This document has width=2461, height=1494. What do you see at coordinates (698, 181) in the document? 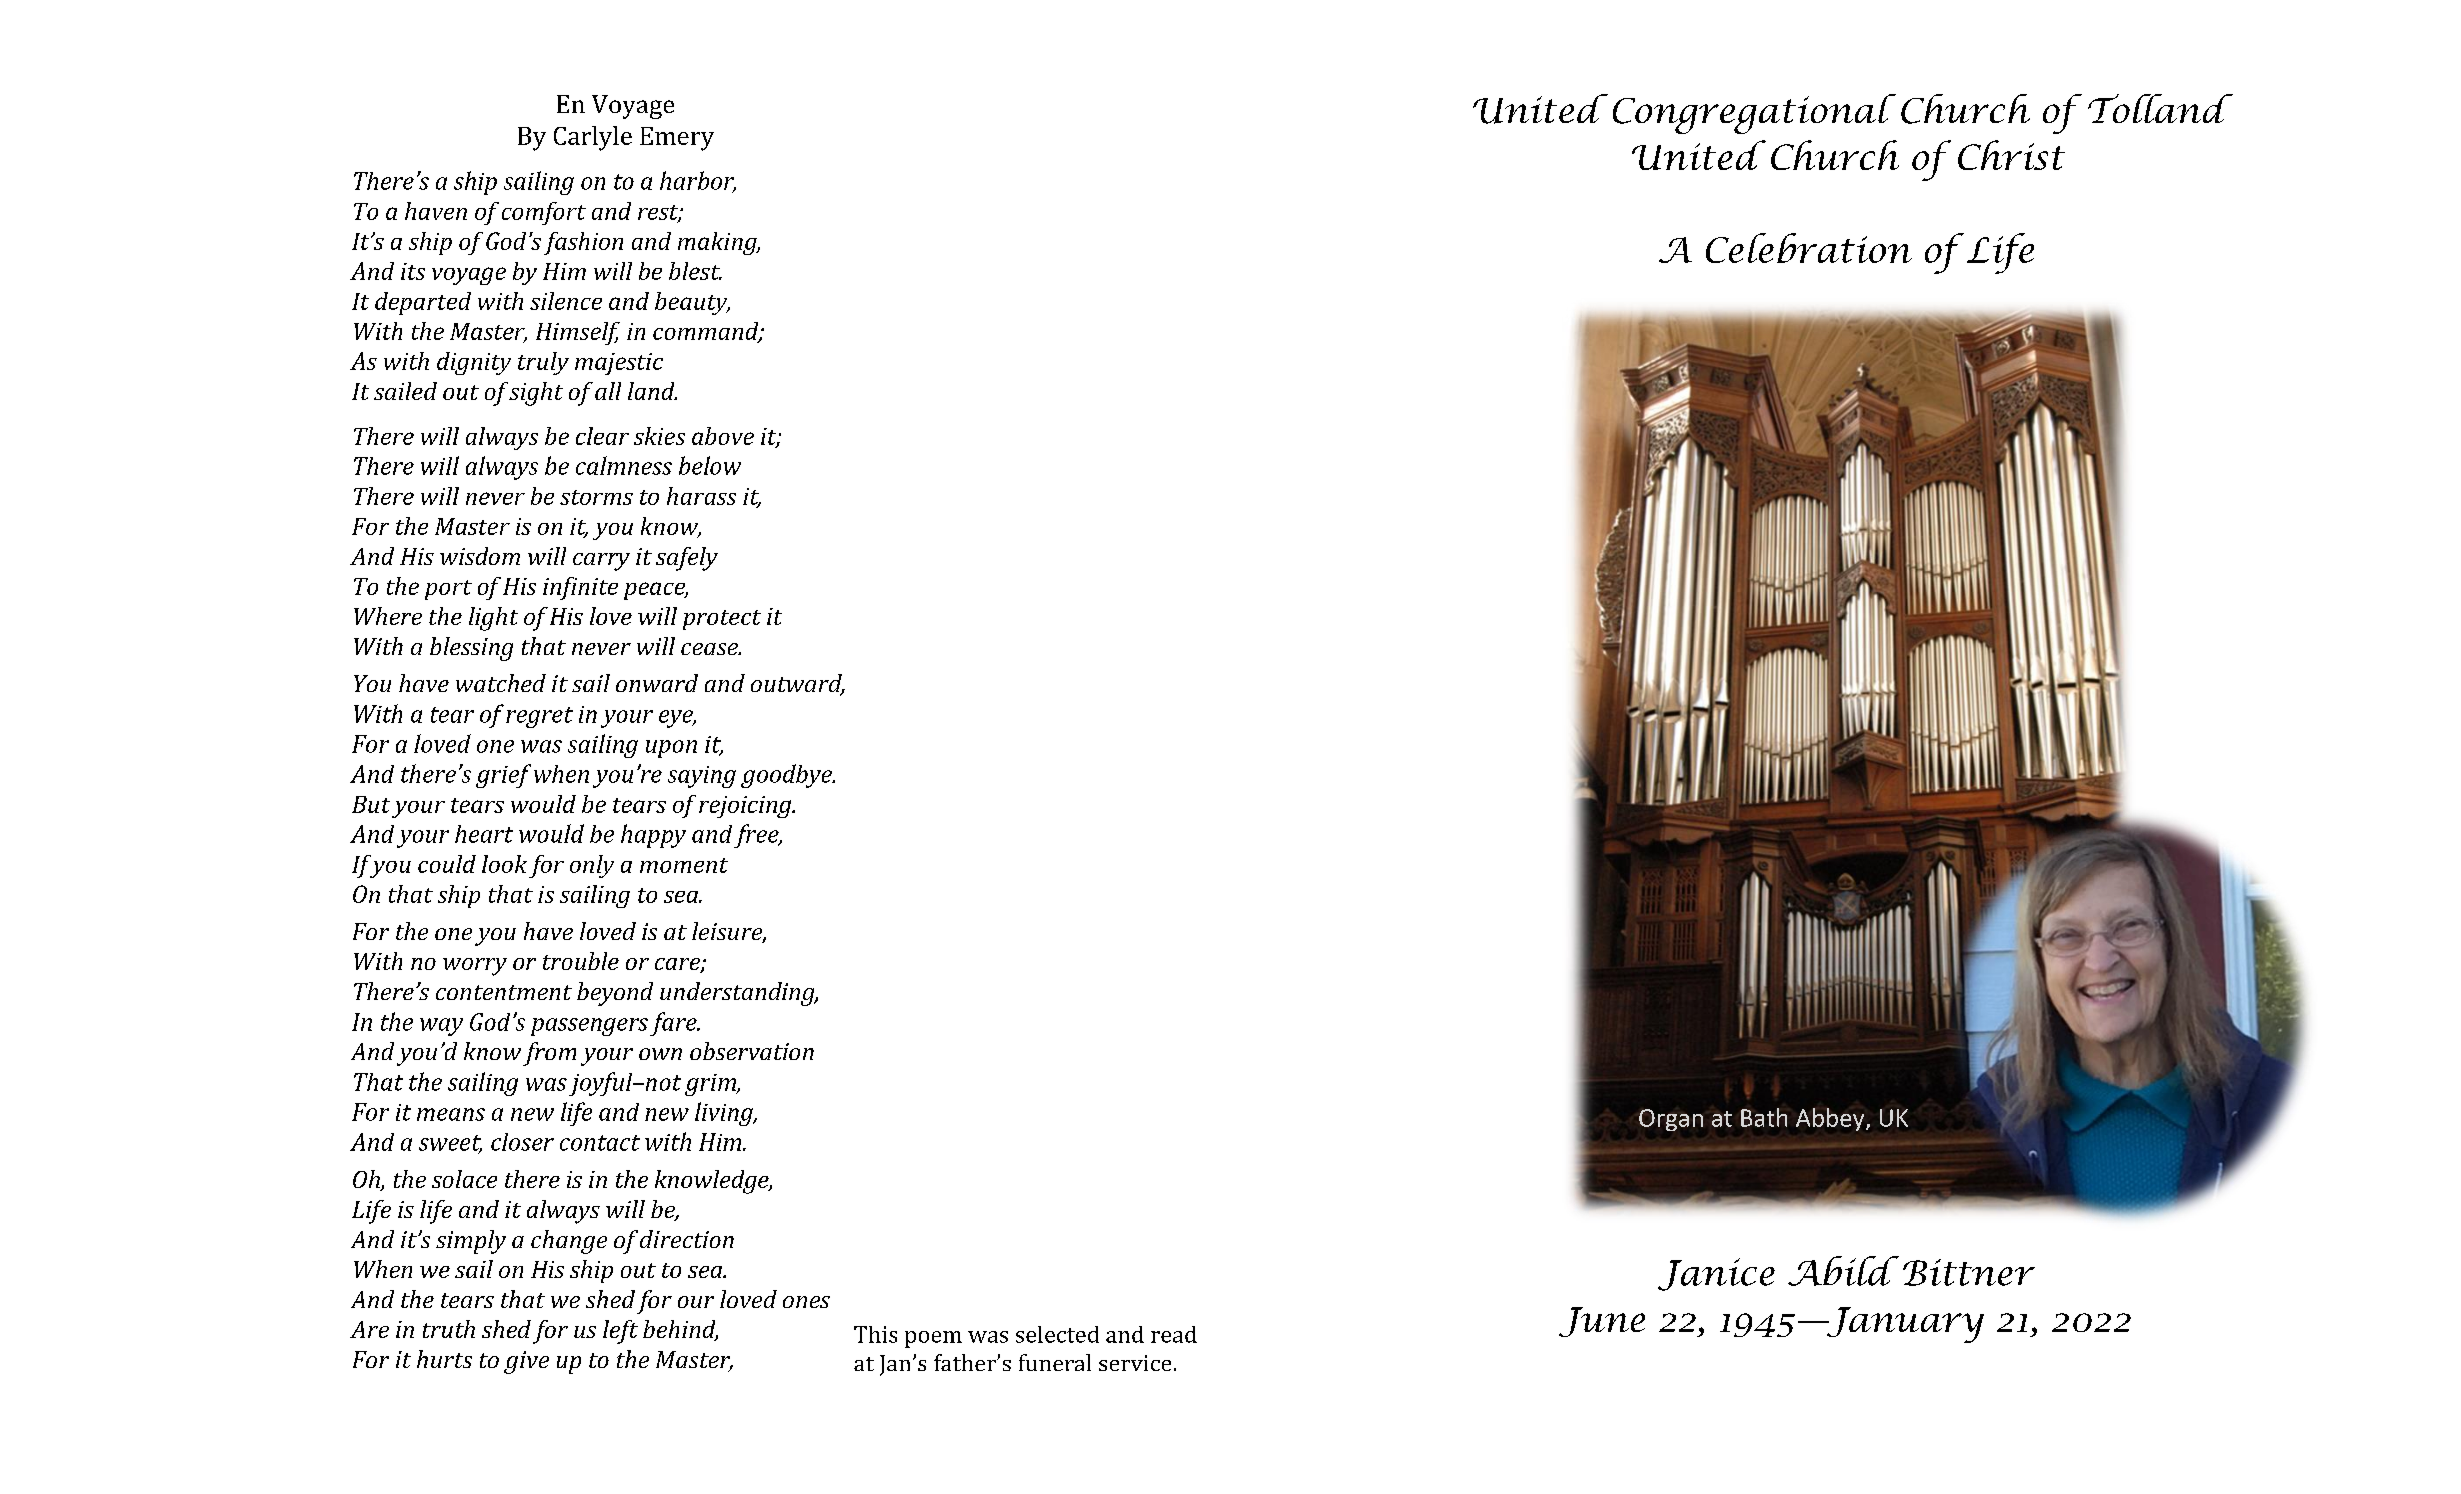
I see `harbor` at bounding box center [698, 181].
